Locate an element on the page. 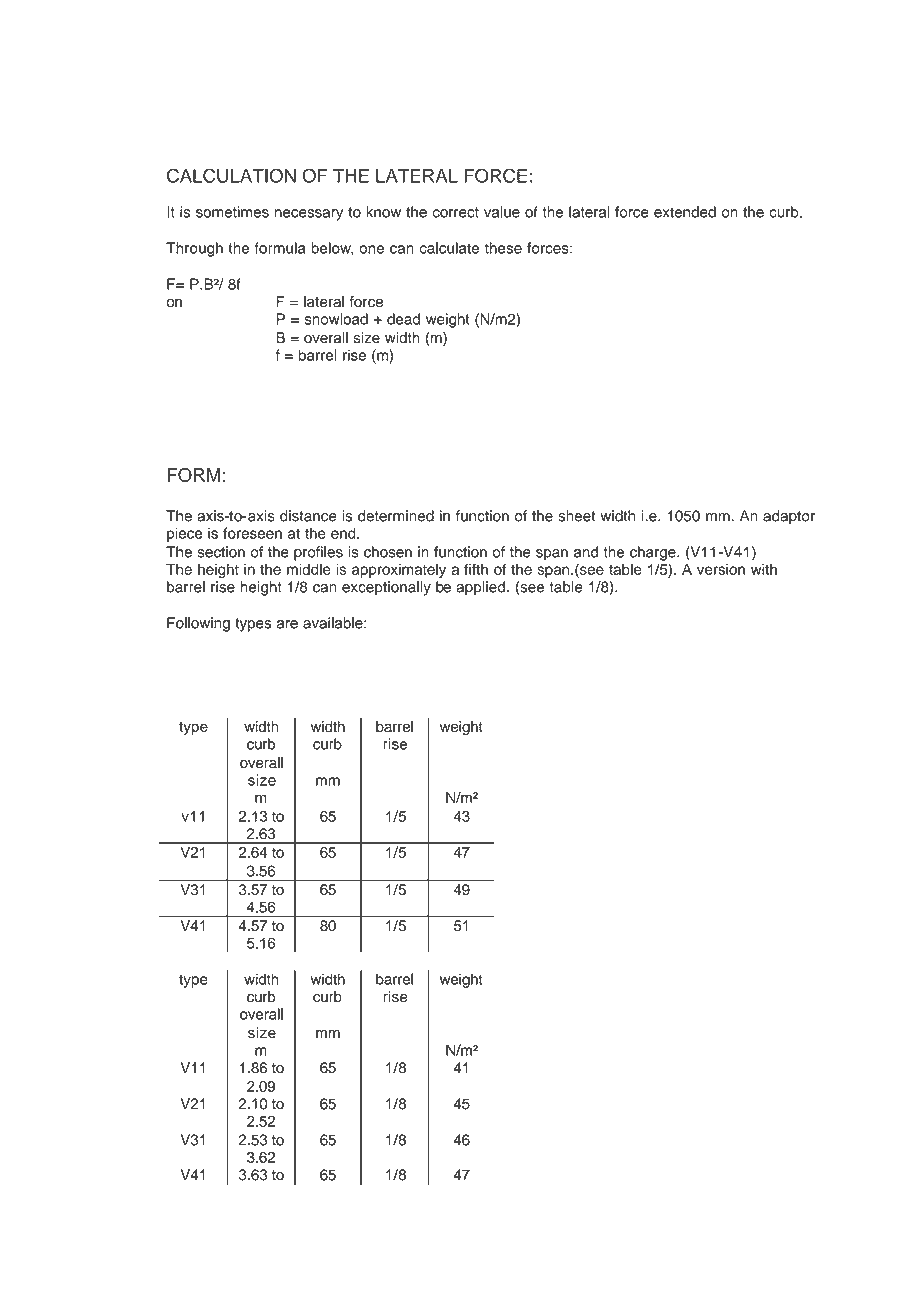  version is located at coordinates (721, 569).
